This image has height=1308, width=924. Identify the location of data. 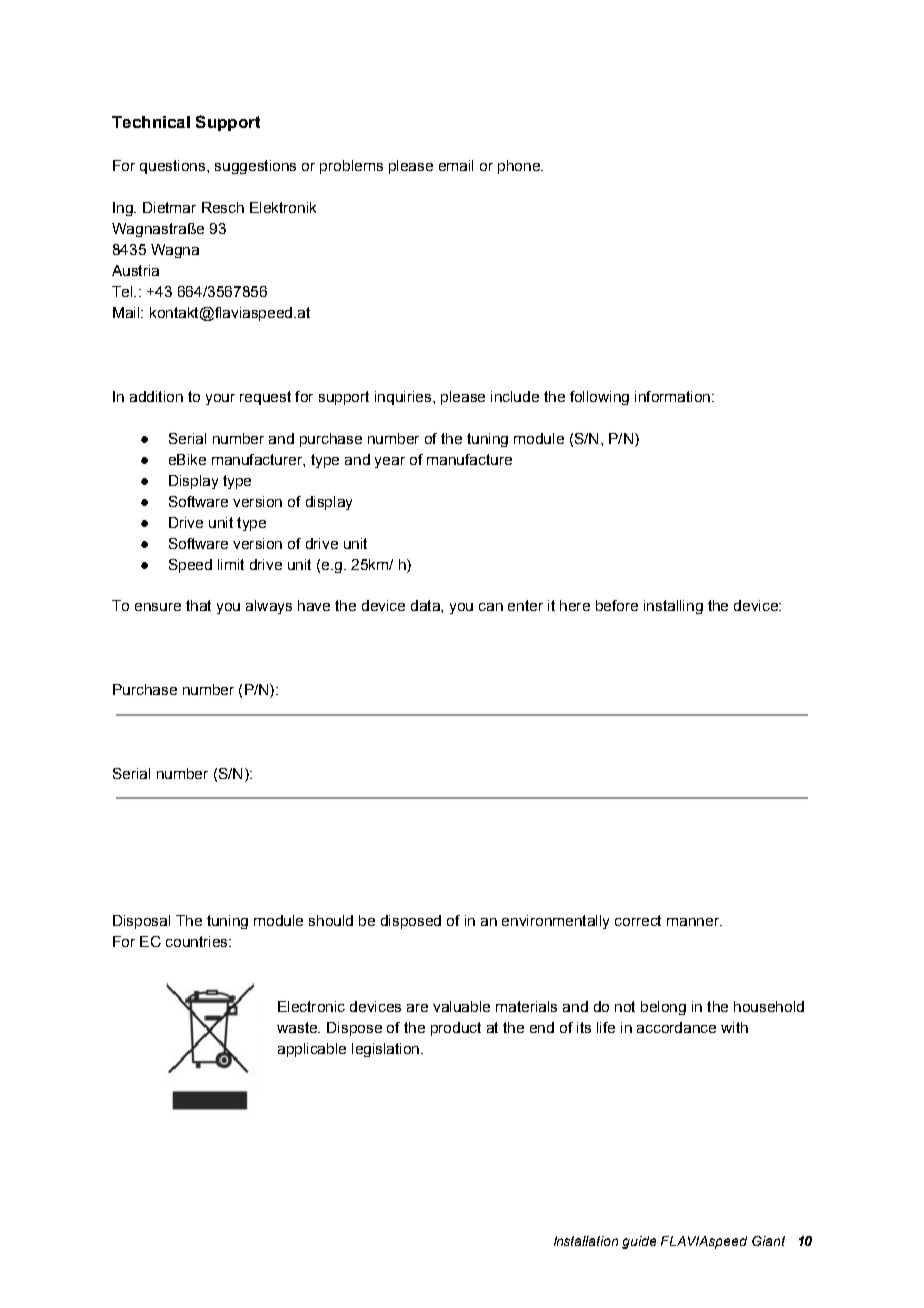
(426, 605).
